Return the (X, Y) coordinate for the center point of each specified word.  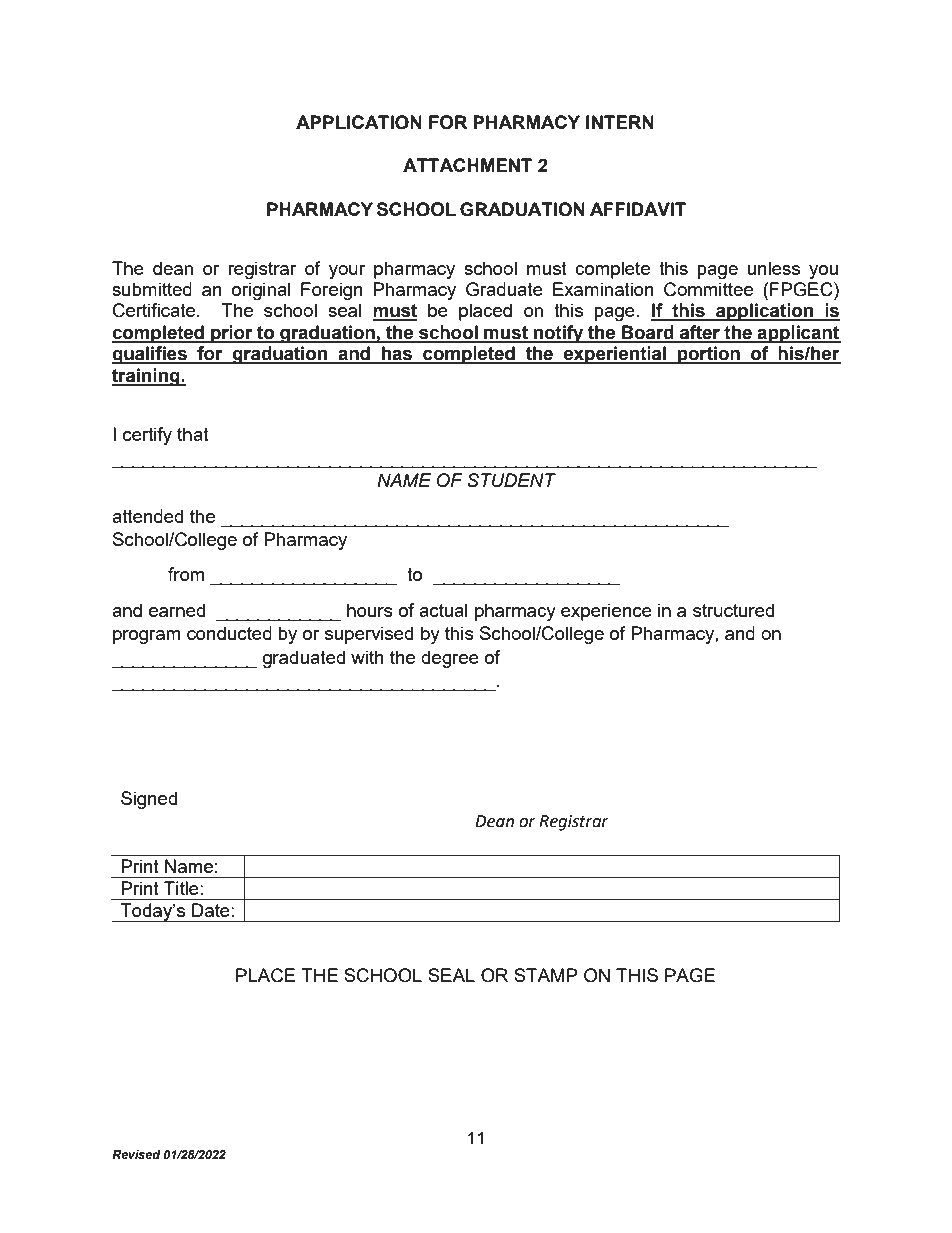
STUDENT (511, 480)
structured (733, 610)
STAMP (546, 975)
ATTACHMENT (467, 165)
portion (709, 355)
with (367, 657)
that (193, 434)
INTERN (620, 122)
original (261, 291)
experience (606, 612)
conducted (229, 633)
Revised (136, 1154)
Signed (149, 800)
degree (450, 659)
